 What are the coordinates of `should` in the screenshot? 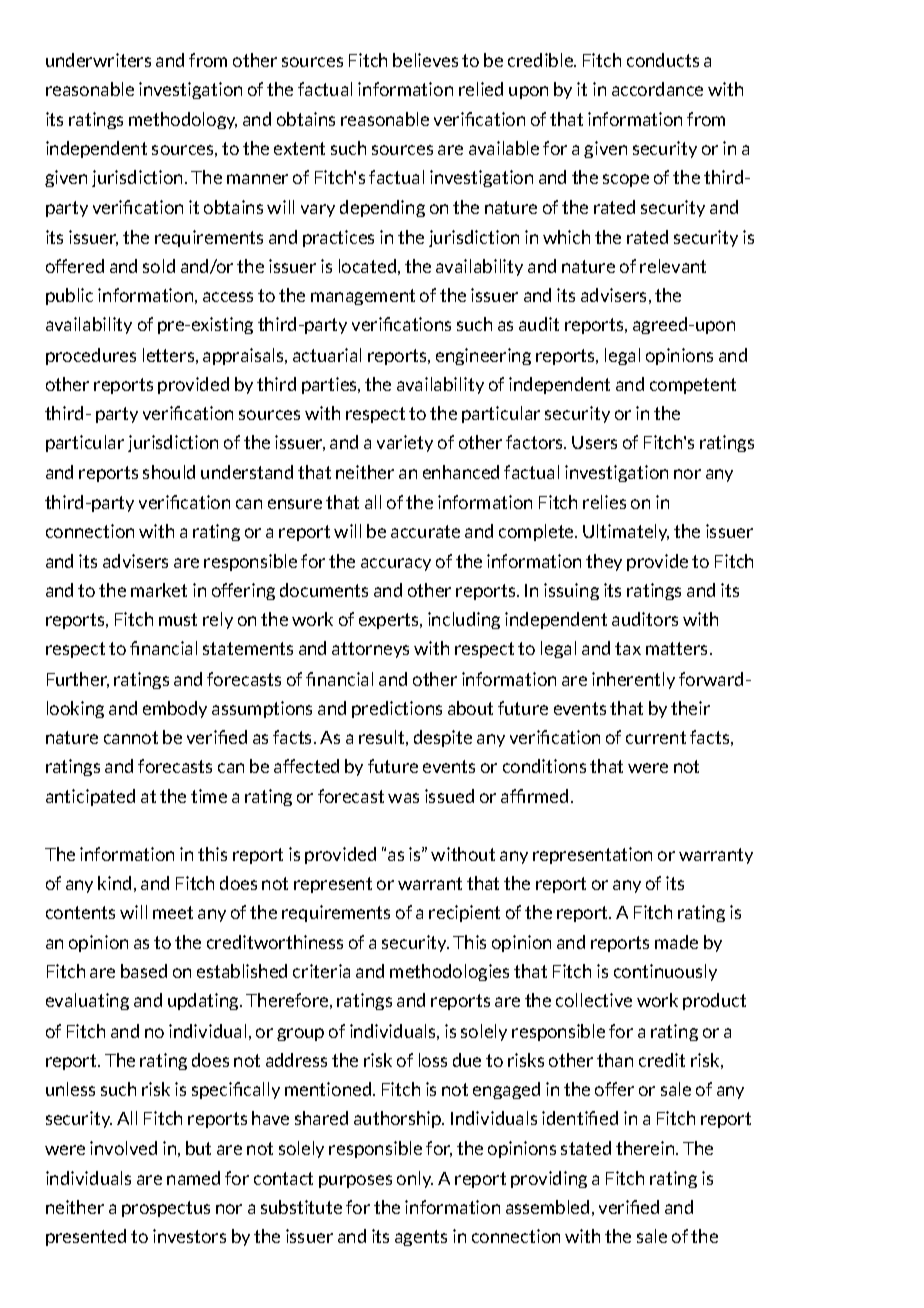 It's located at (169, 472).
